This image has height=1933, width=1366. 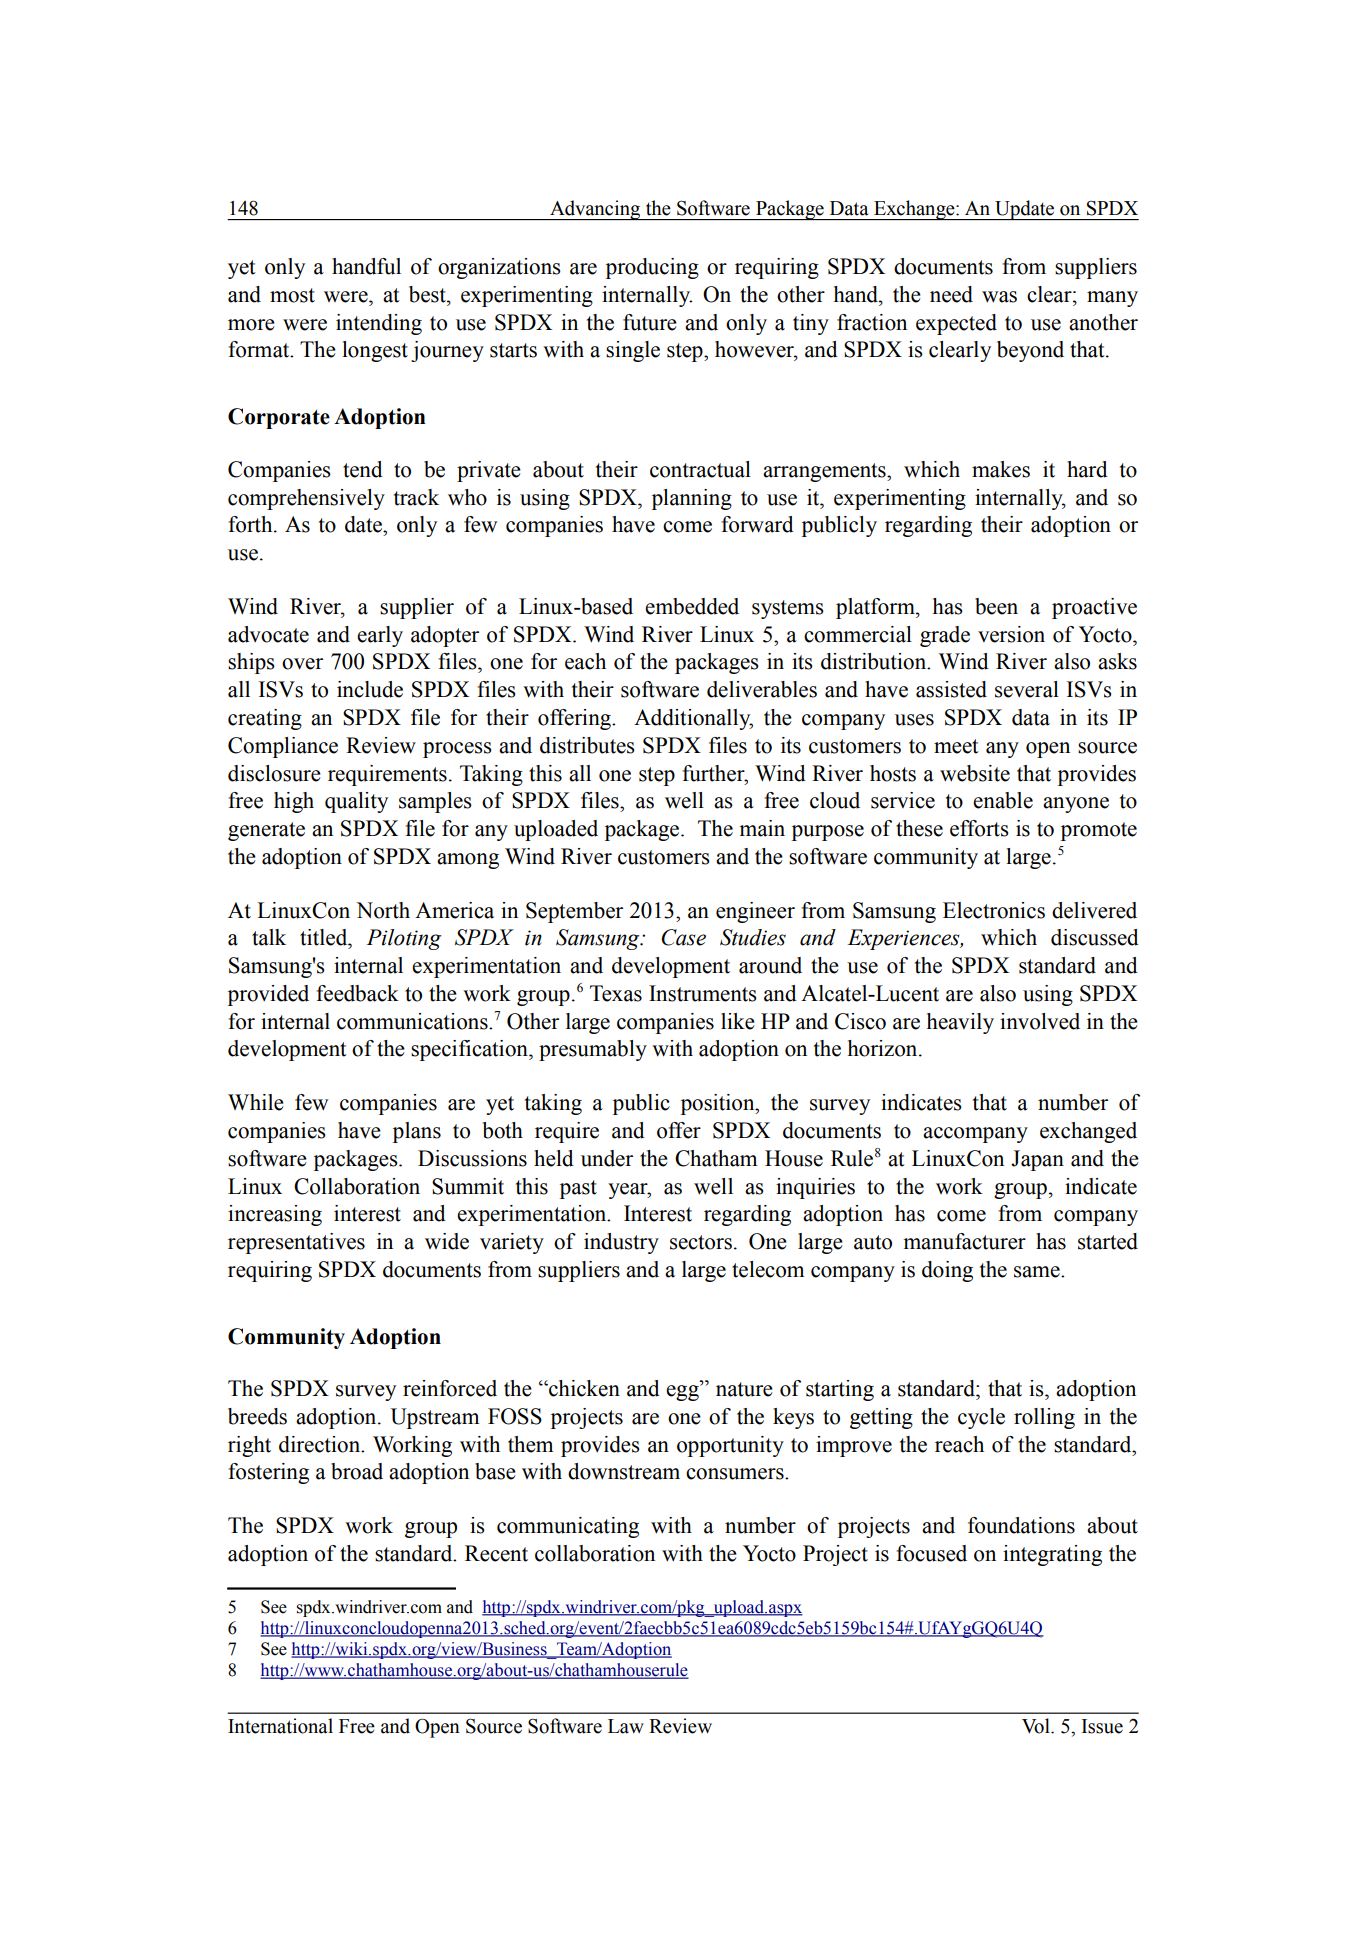 I want to click on over, so click(x=302, y=664).
